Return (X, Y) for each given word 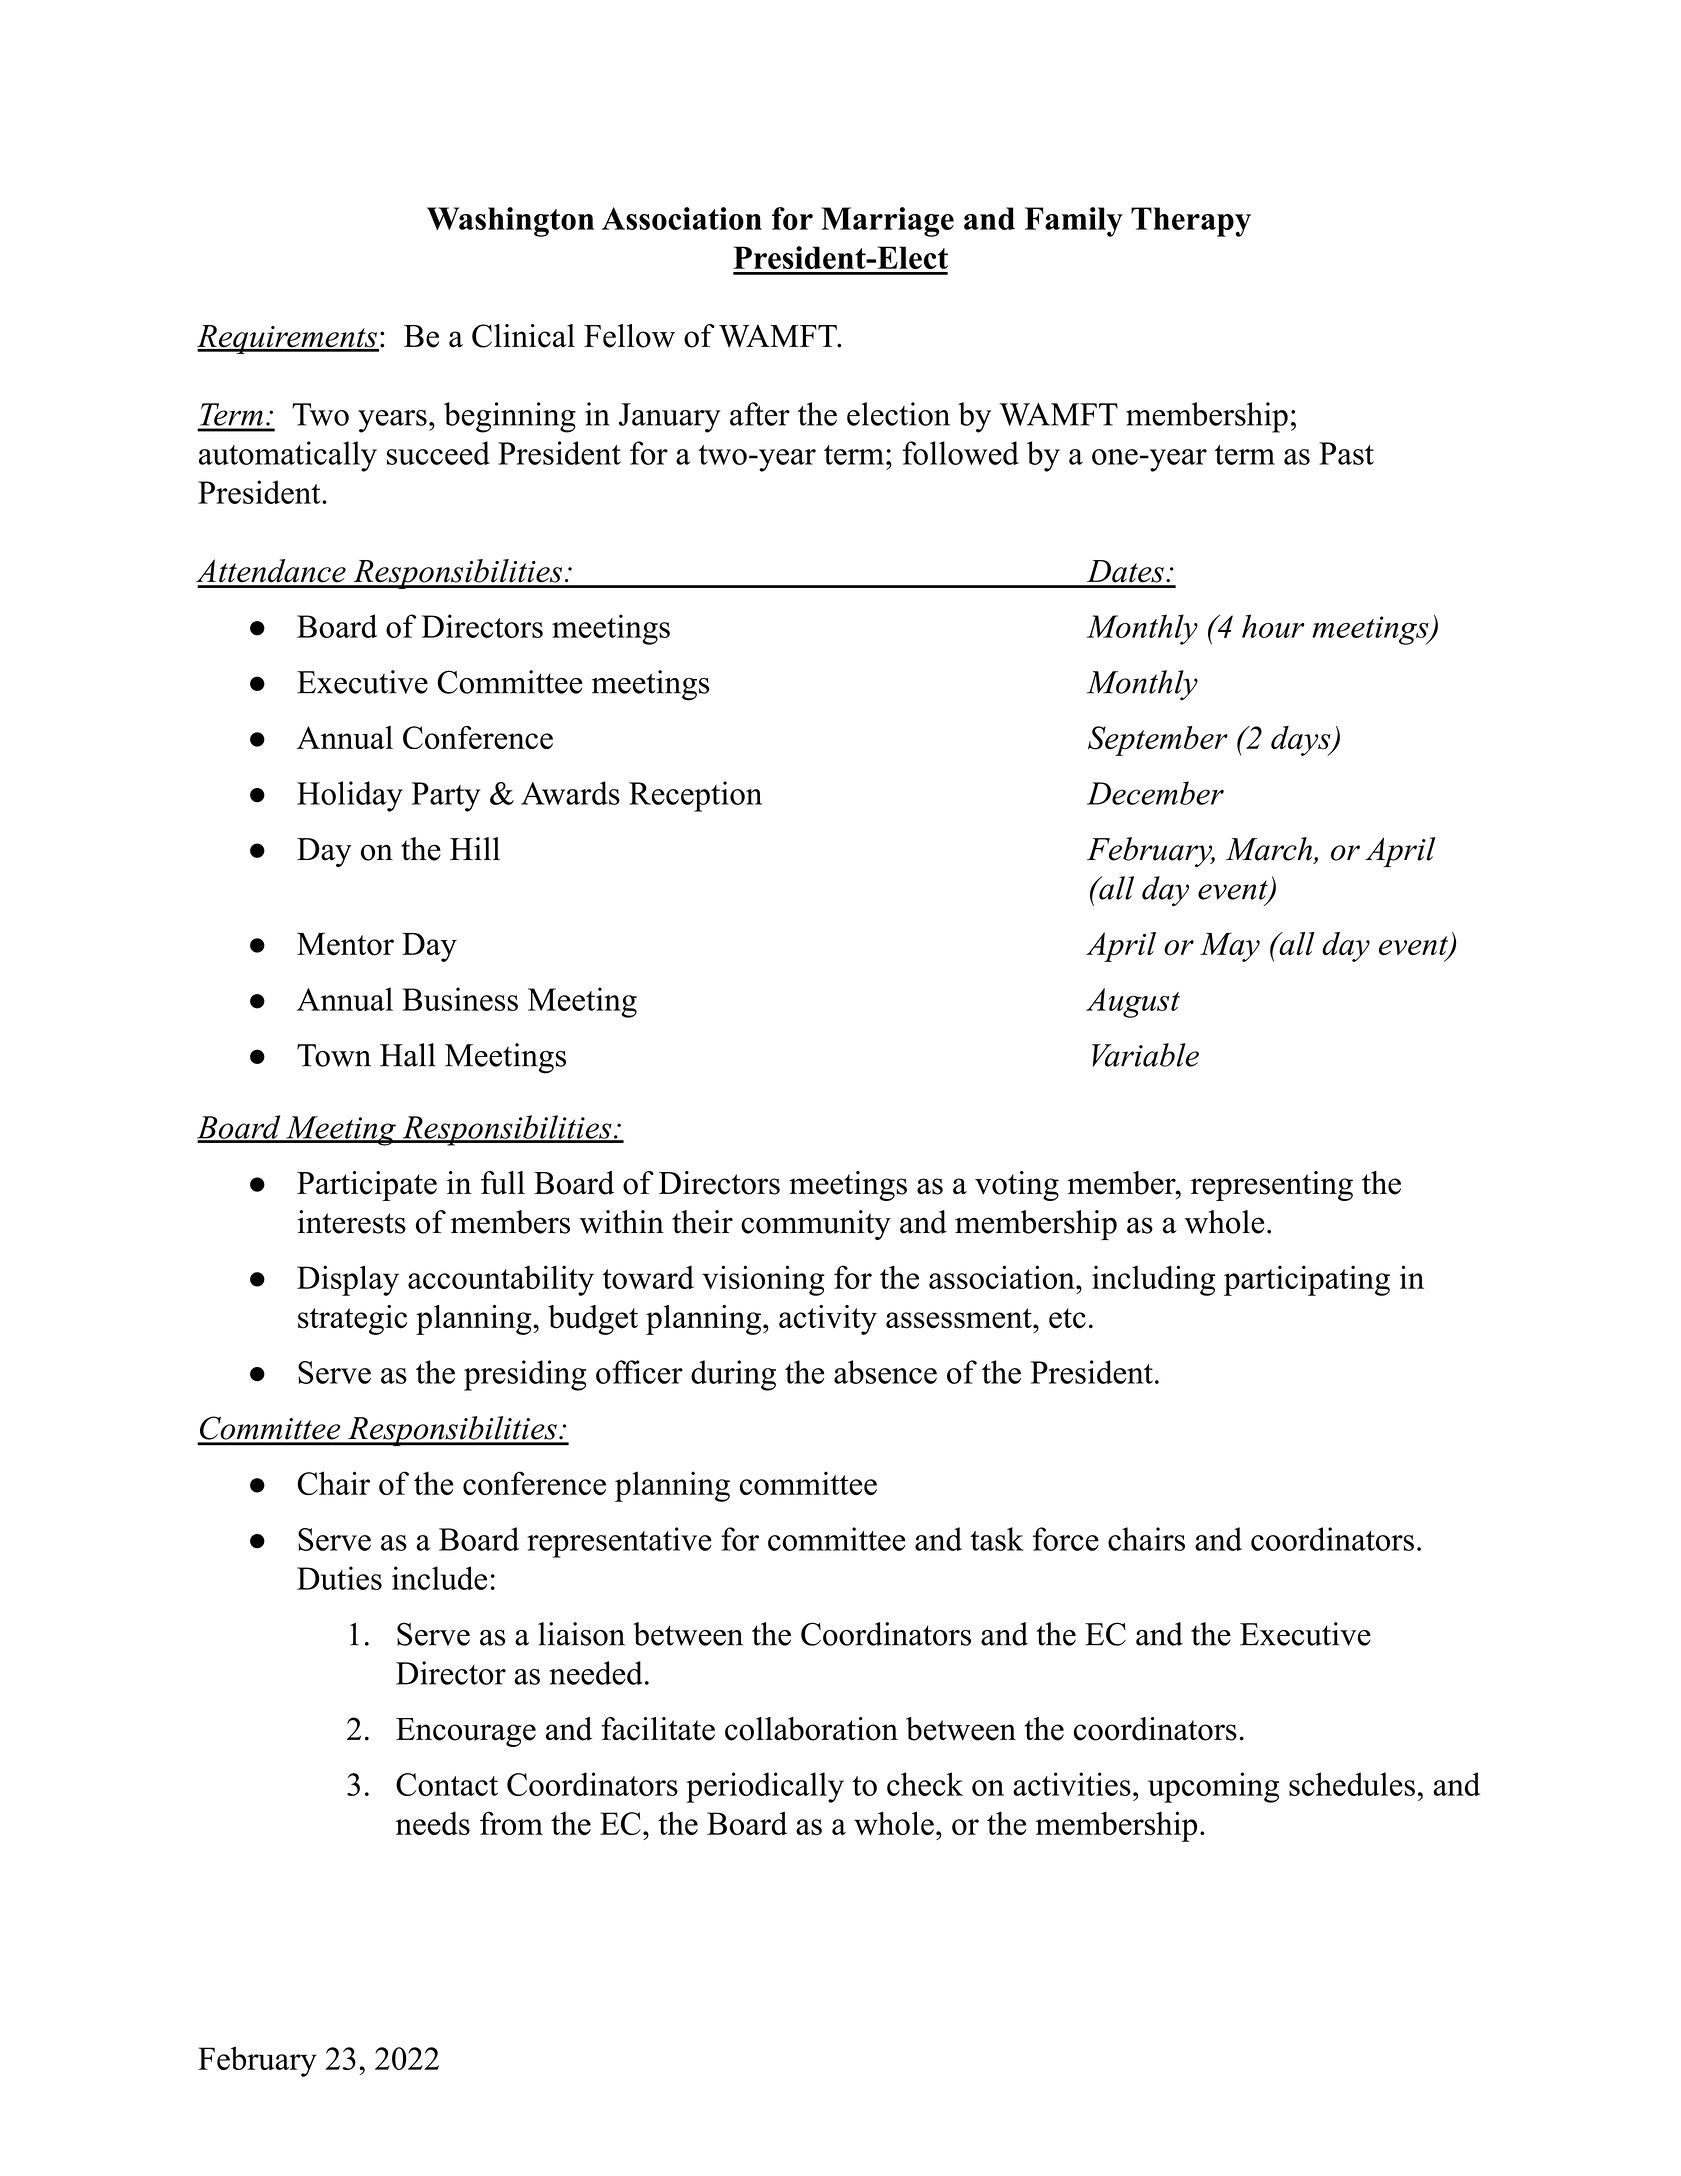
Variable (1145, 1055)
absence (885, 1372)
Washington (510, 222)
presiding (525, 1375)
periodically (765, 1787)
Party (446, 797)
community (816, 1225)
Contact (447, 1784)
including (1153, 1280)
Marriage (887, 222)
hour (1273, 626)
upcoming (1213, 1787)
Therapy (1191, 222)
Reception (695, 796)
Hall (408, 1055)
